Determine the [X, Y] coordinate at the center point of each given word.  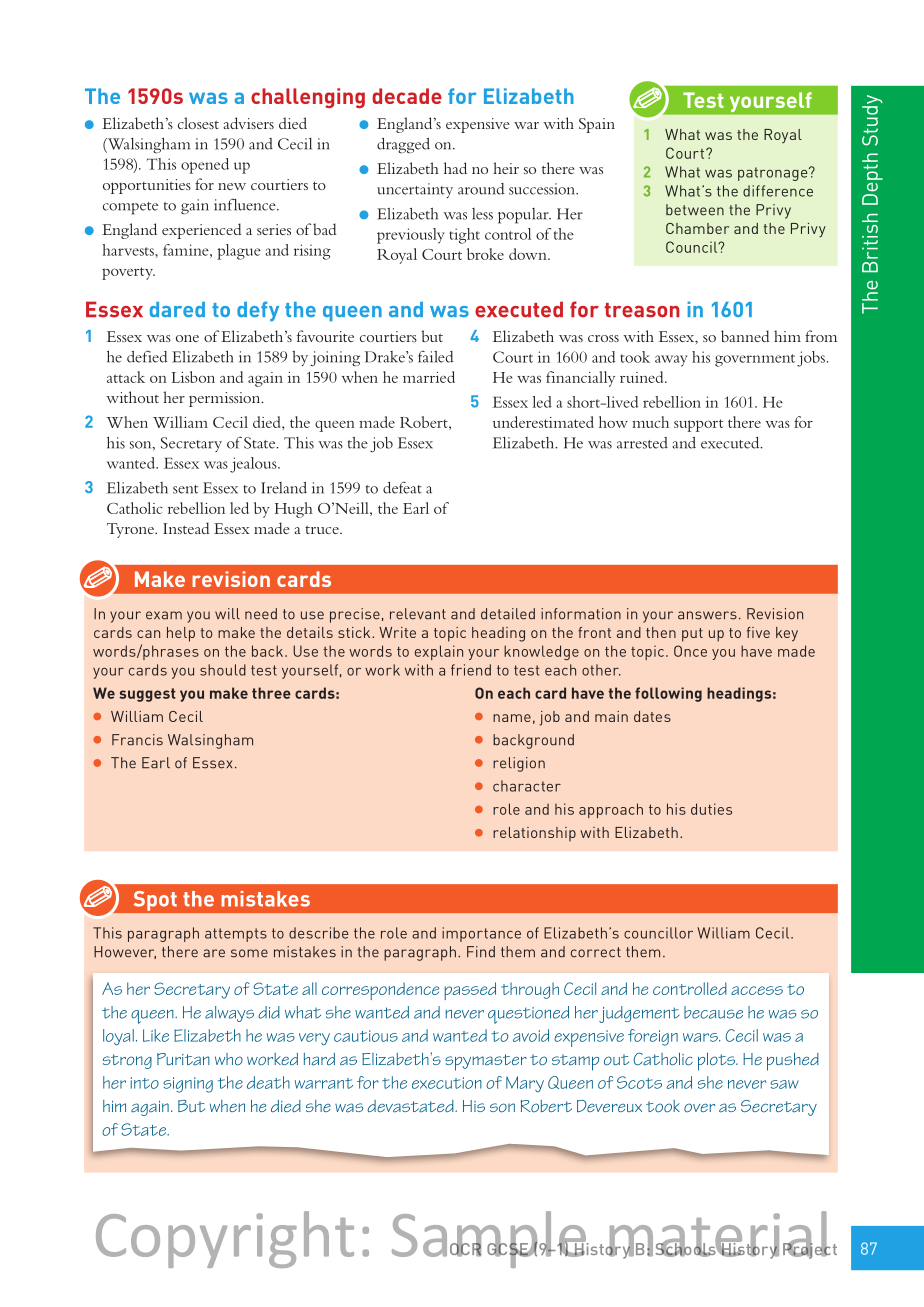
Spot [155, 900]
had [455, 168]
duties [711, 809]
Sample [490, 1239]
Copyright [225, 1239]
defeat [402, 487]
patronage [774, 174]
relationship [534, 834]
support [698, 425]
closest [198, 123]
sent [185, 489]
